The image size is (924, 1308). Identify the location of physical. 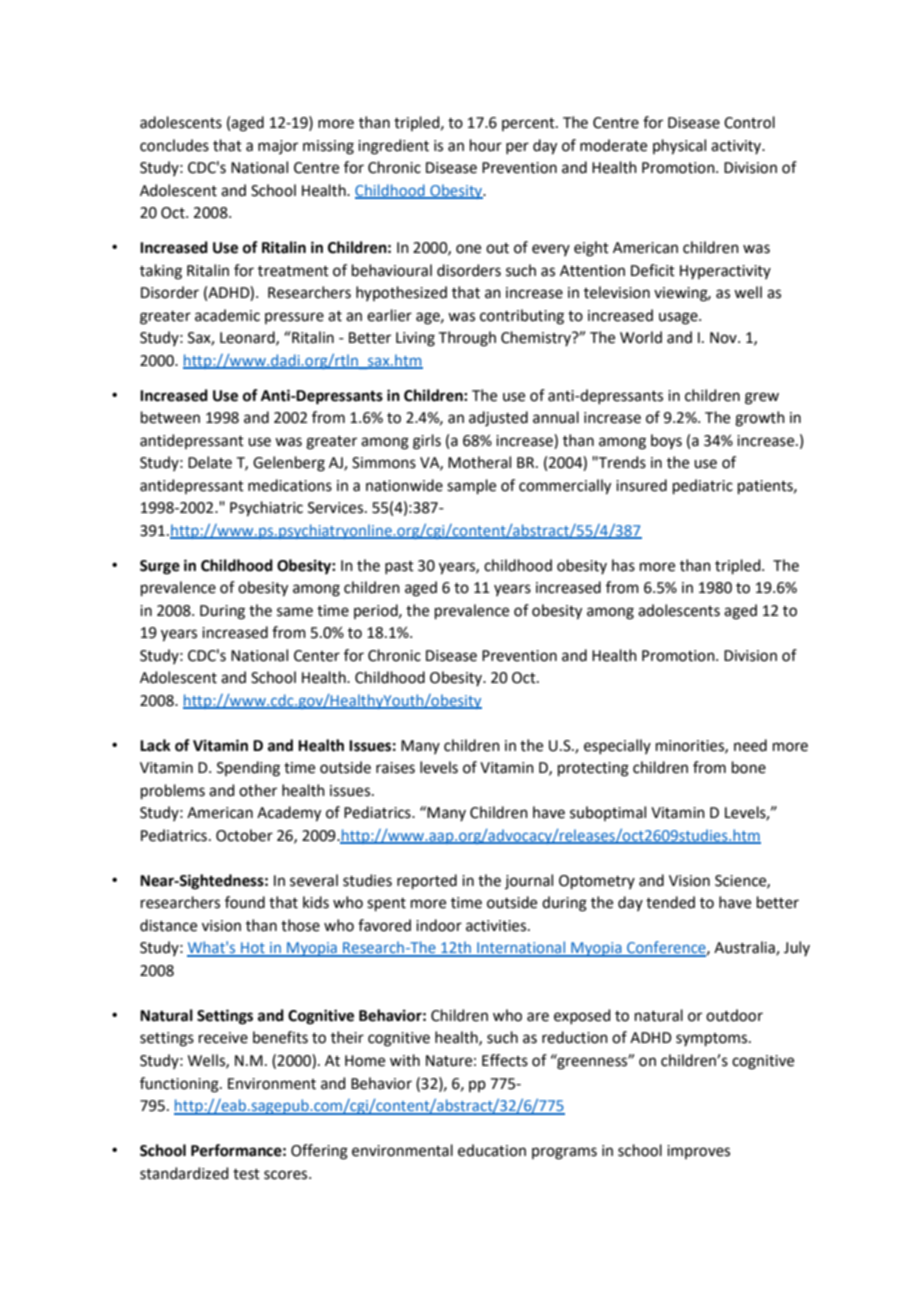
(679, 147).
